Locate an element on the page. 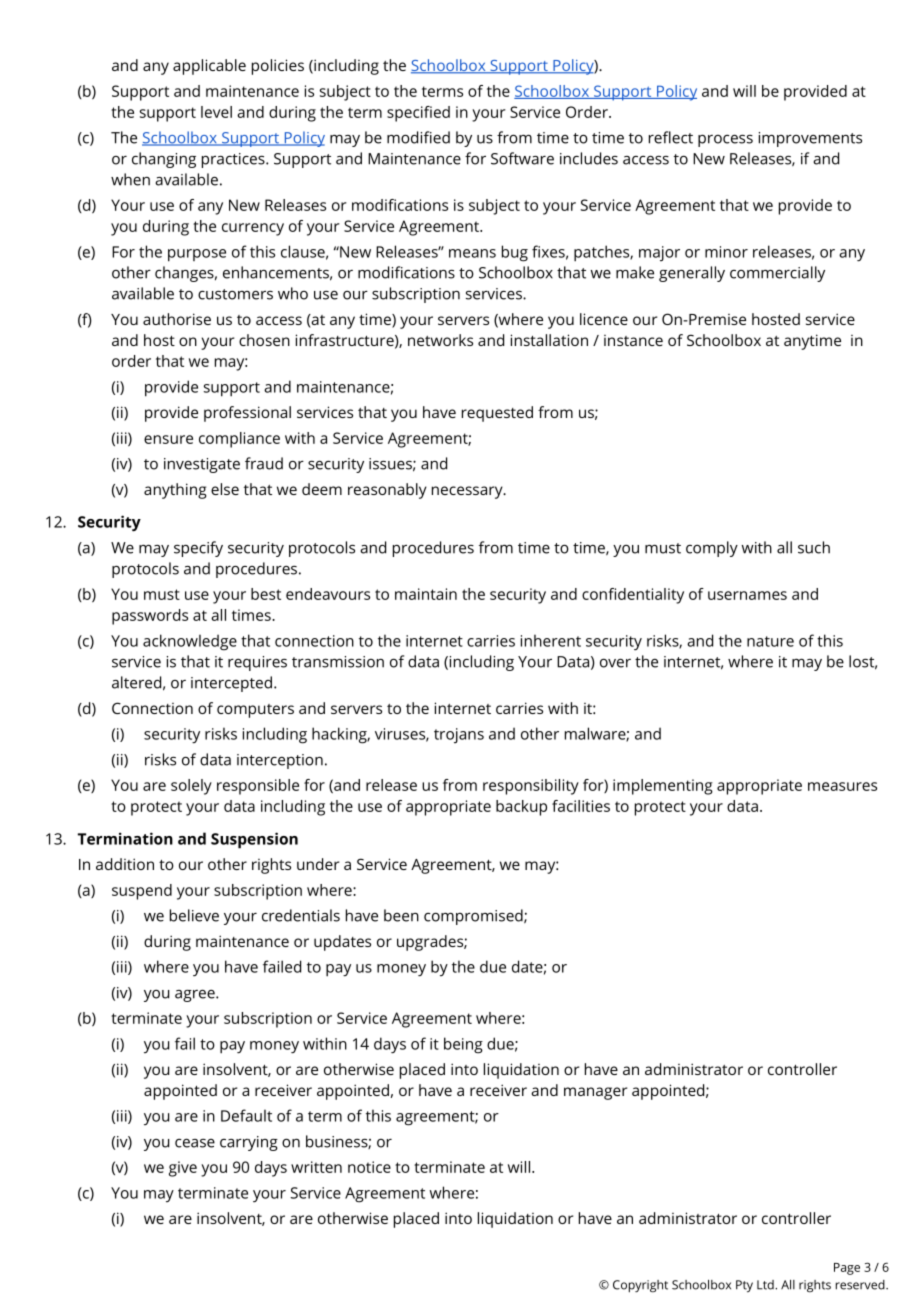 The width and height of the image is (924, 1308). give is located at coordinates (183, 1169).
